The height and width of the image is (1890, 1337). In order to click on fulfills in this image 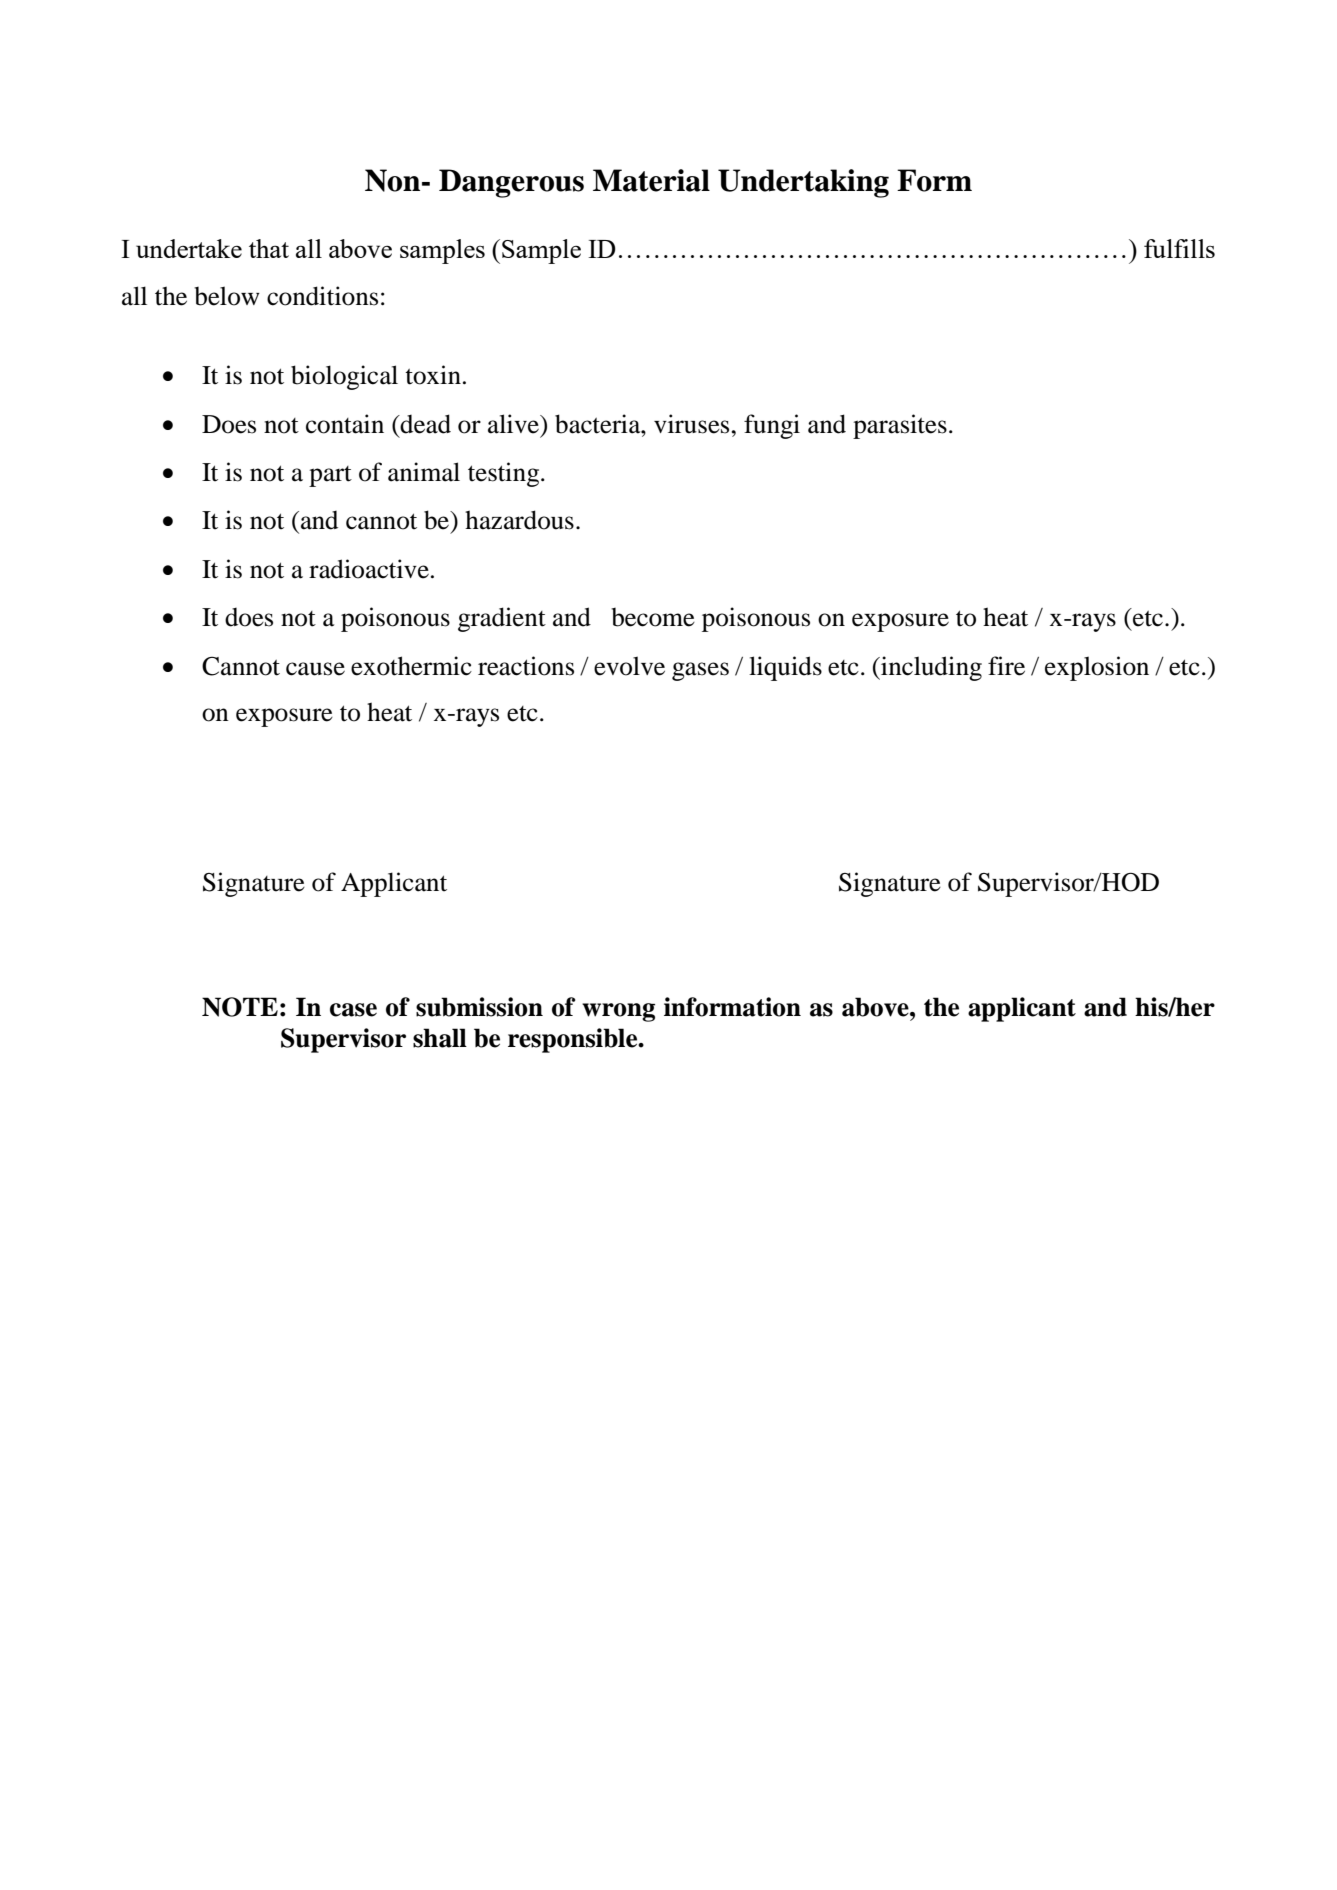, I will do `click(1179, 248)`.
